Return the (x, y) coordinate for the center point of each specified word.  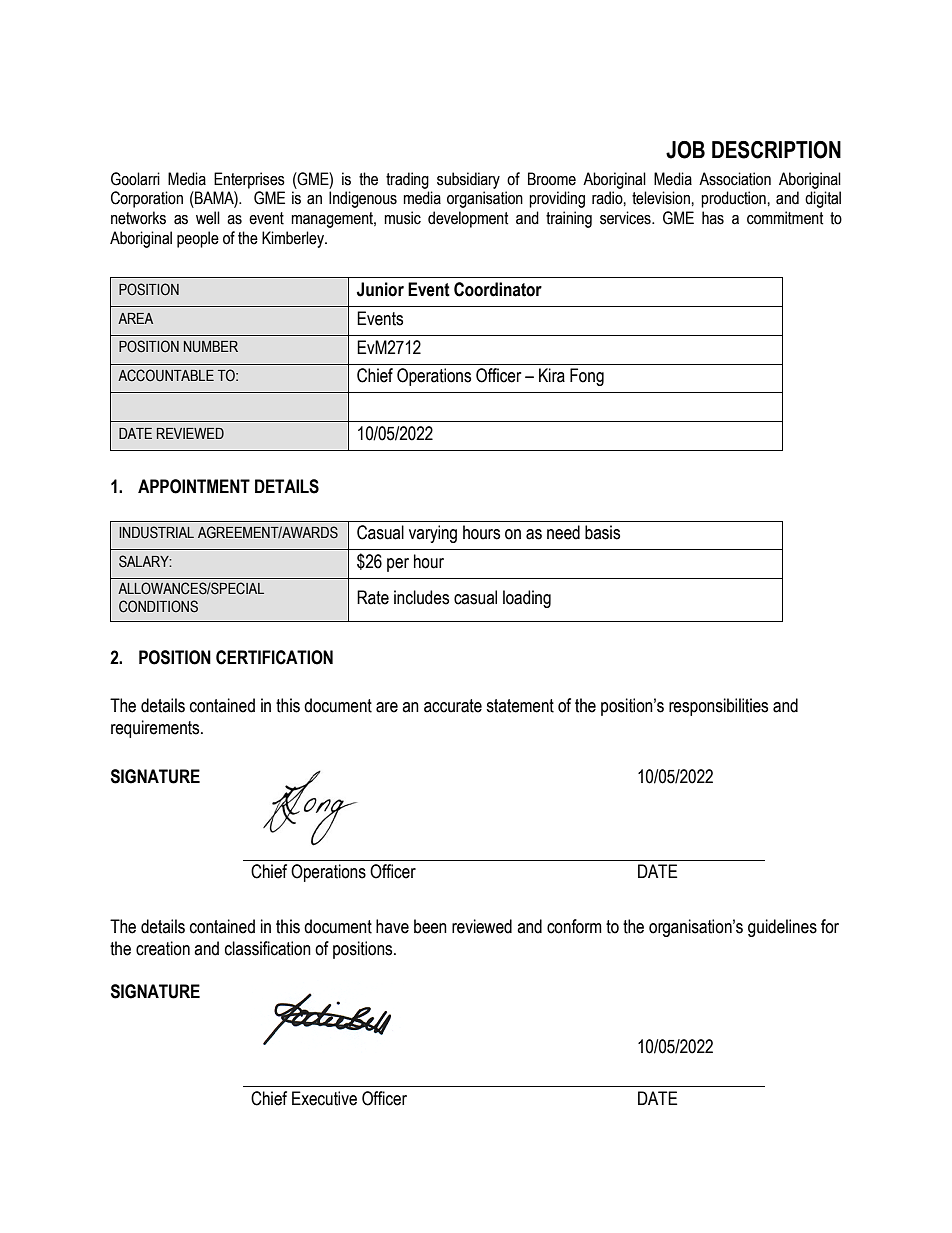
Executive (324, 1098)
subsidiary (468, 180)
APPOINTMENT (194, 486)
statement (520, 706)
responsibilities (718, 707)
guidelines (782, 928)
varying (433, 534)
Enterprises (249, 180)
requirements (156, 729)
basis (602, 532)
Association (735, 179)
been (430, 926)
